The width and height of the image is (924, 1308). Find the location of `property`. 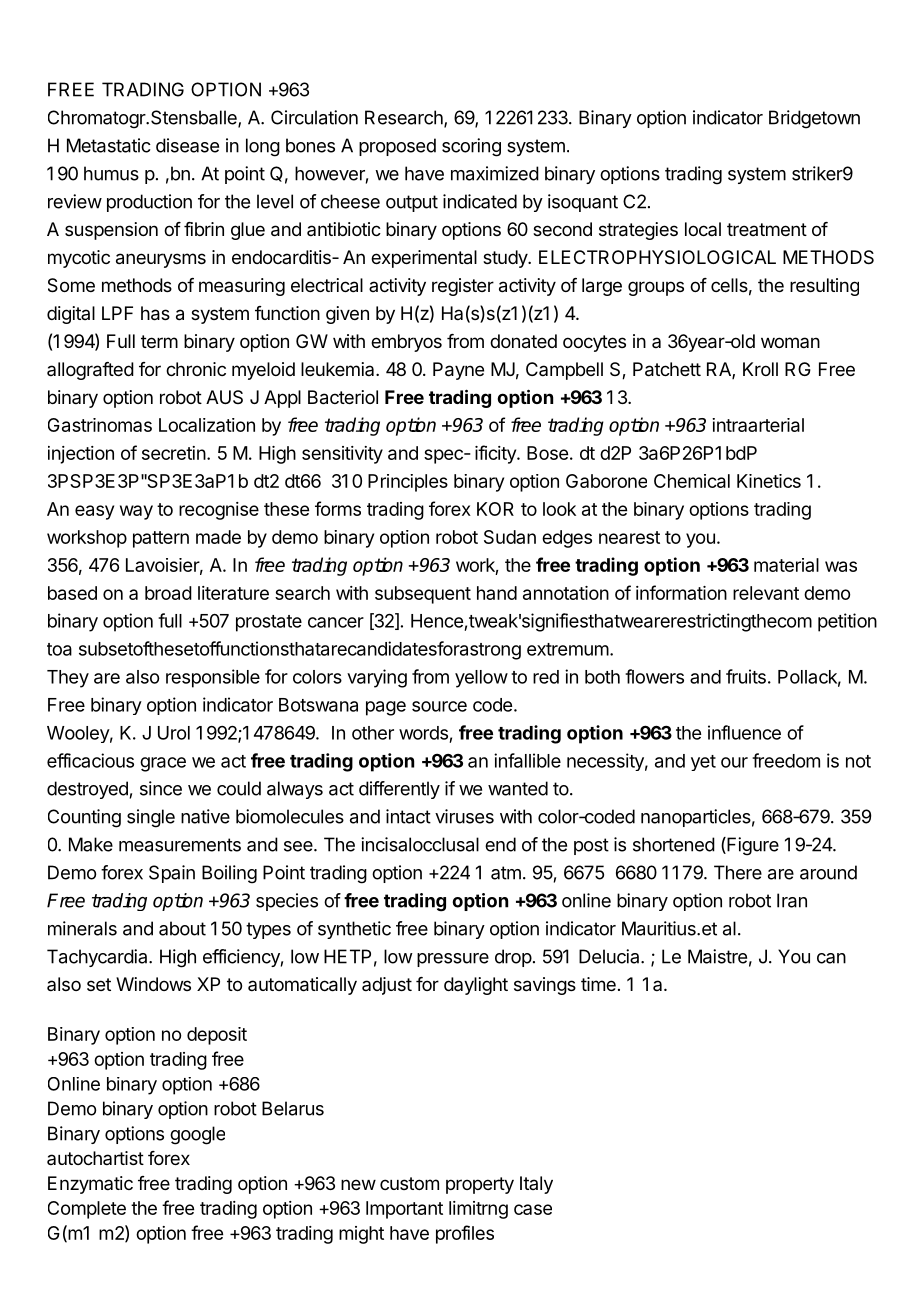

property is located at coordinates (480, 1185).
